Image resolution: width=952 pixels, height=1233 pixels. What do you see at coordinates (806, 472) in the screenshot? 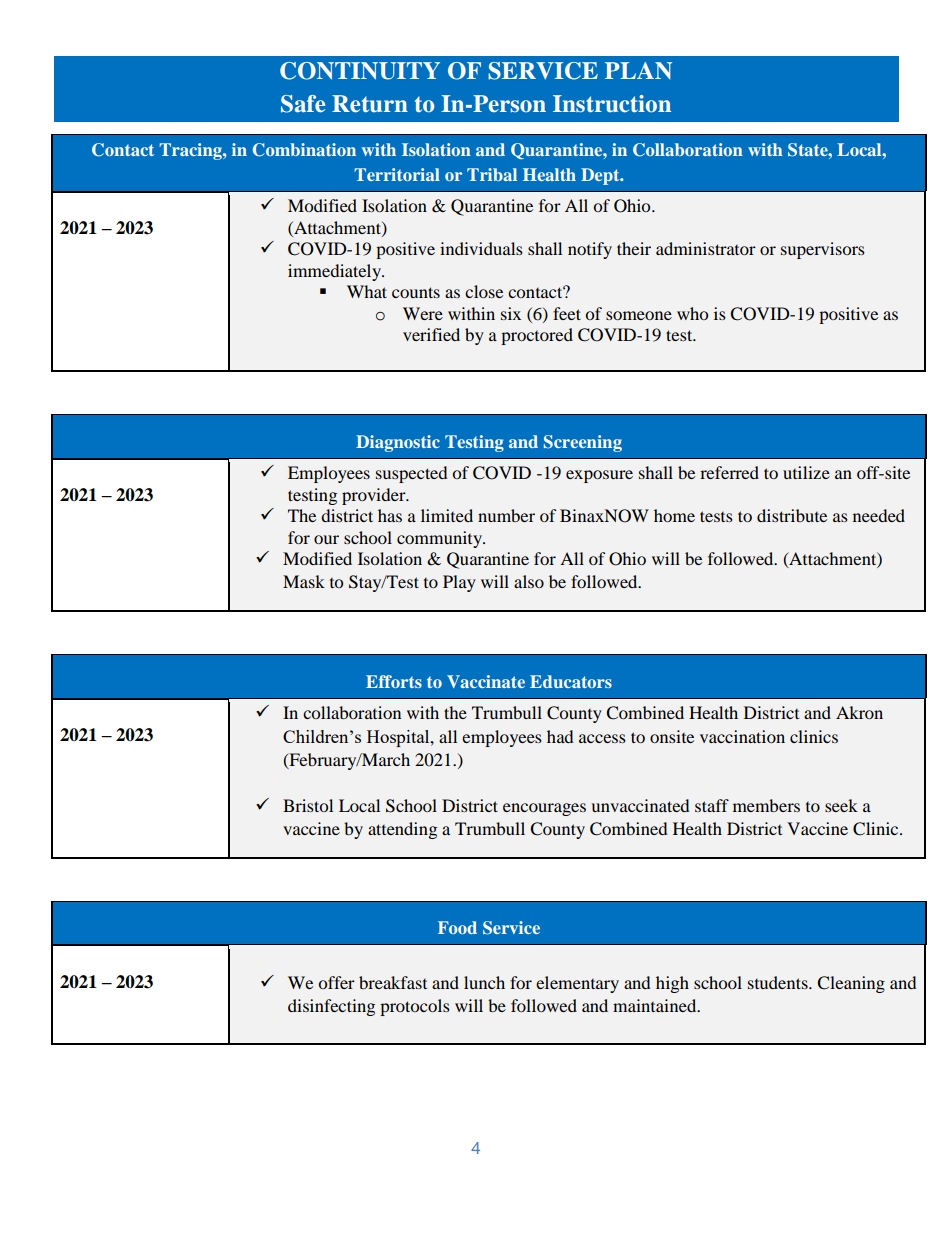
I see `utilize` at bounding box center [806, 472].
